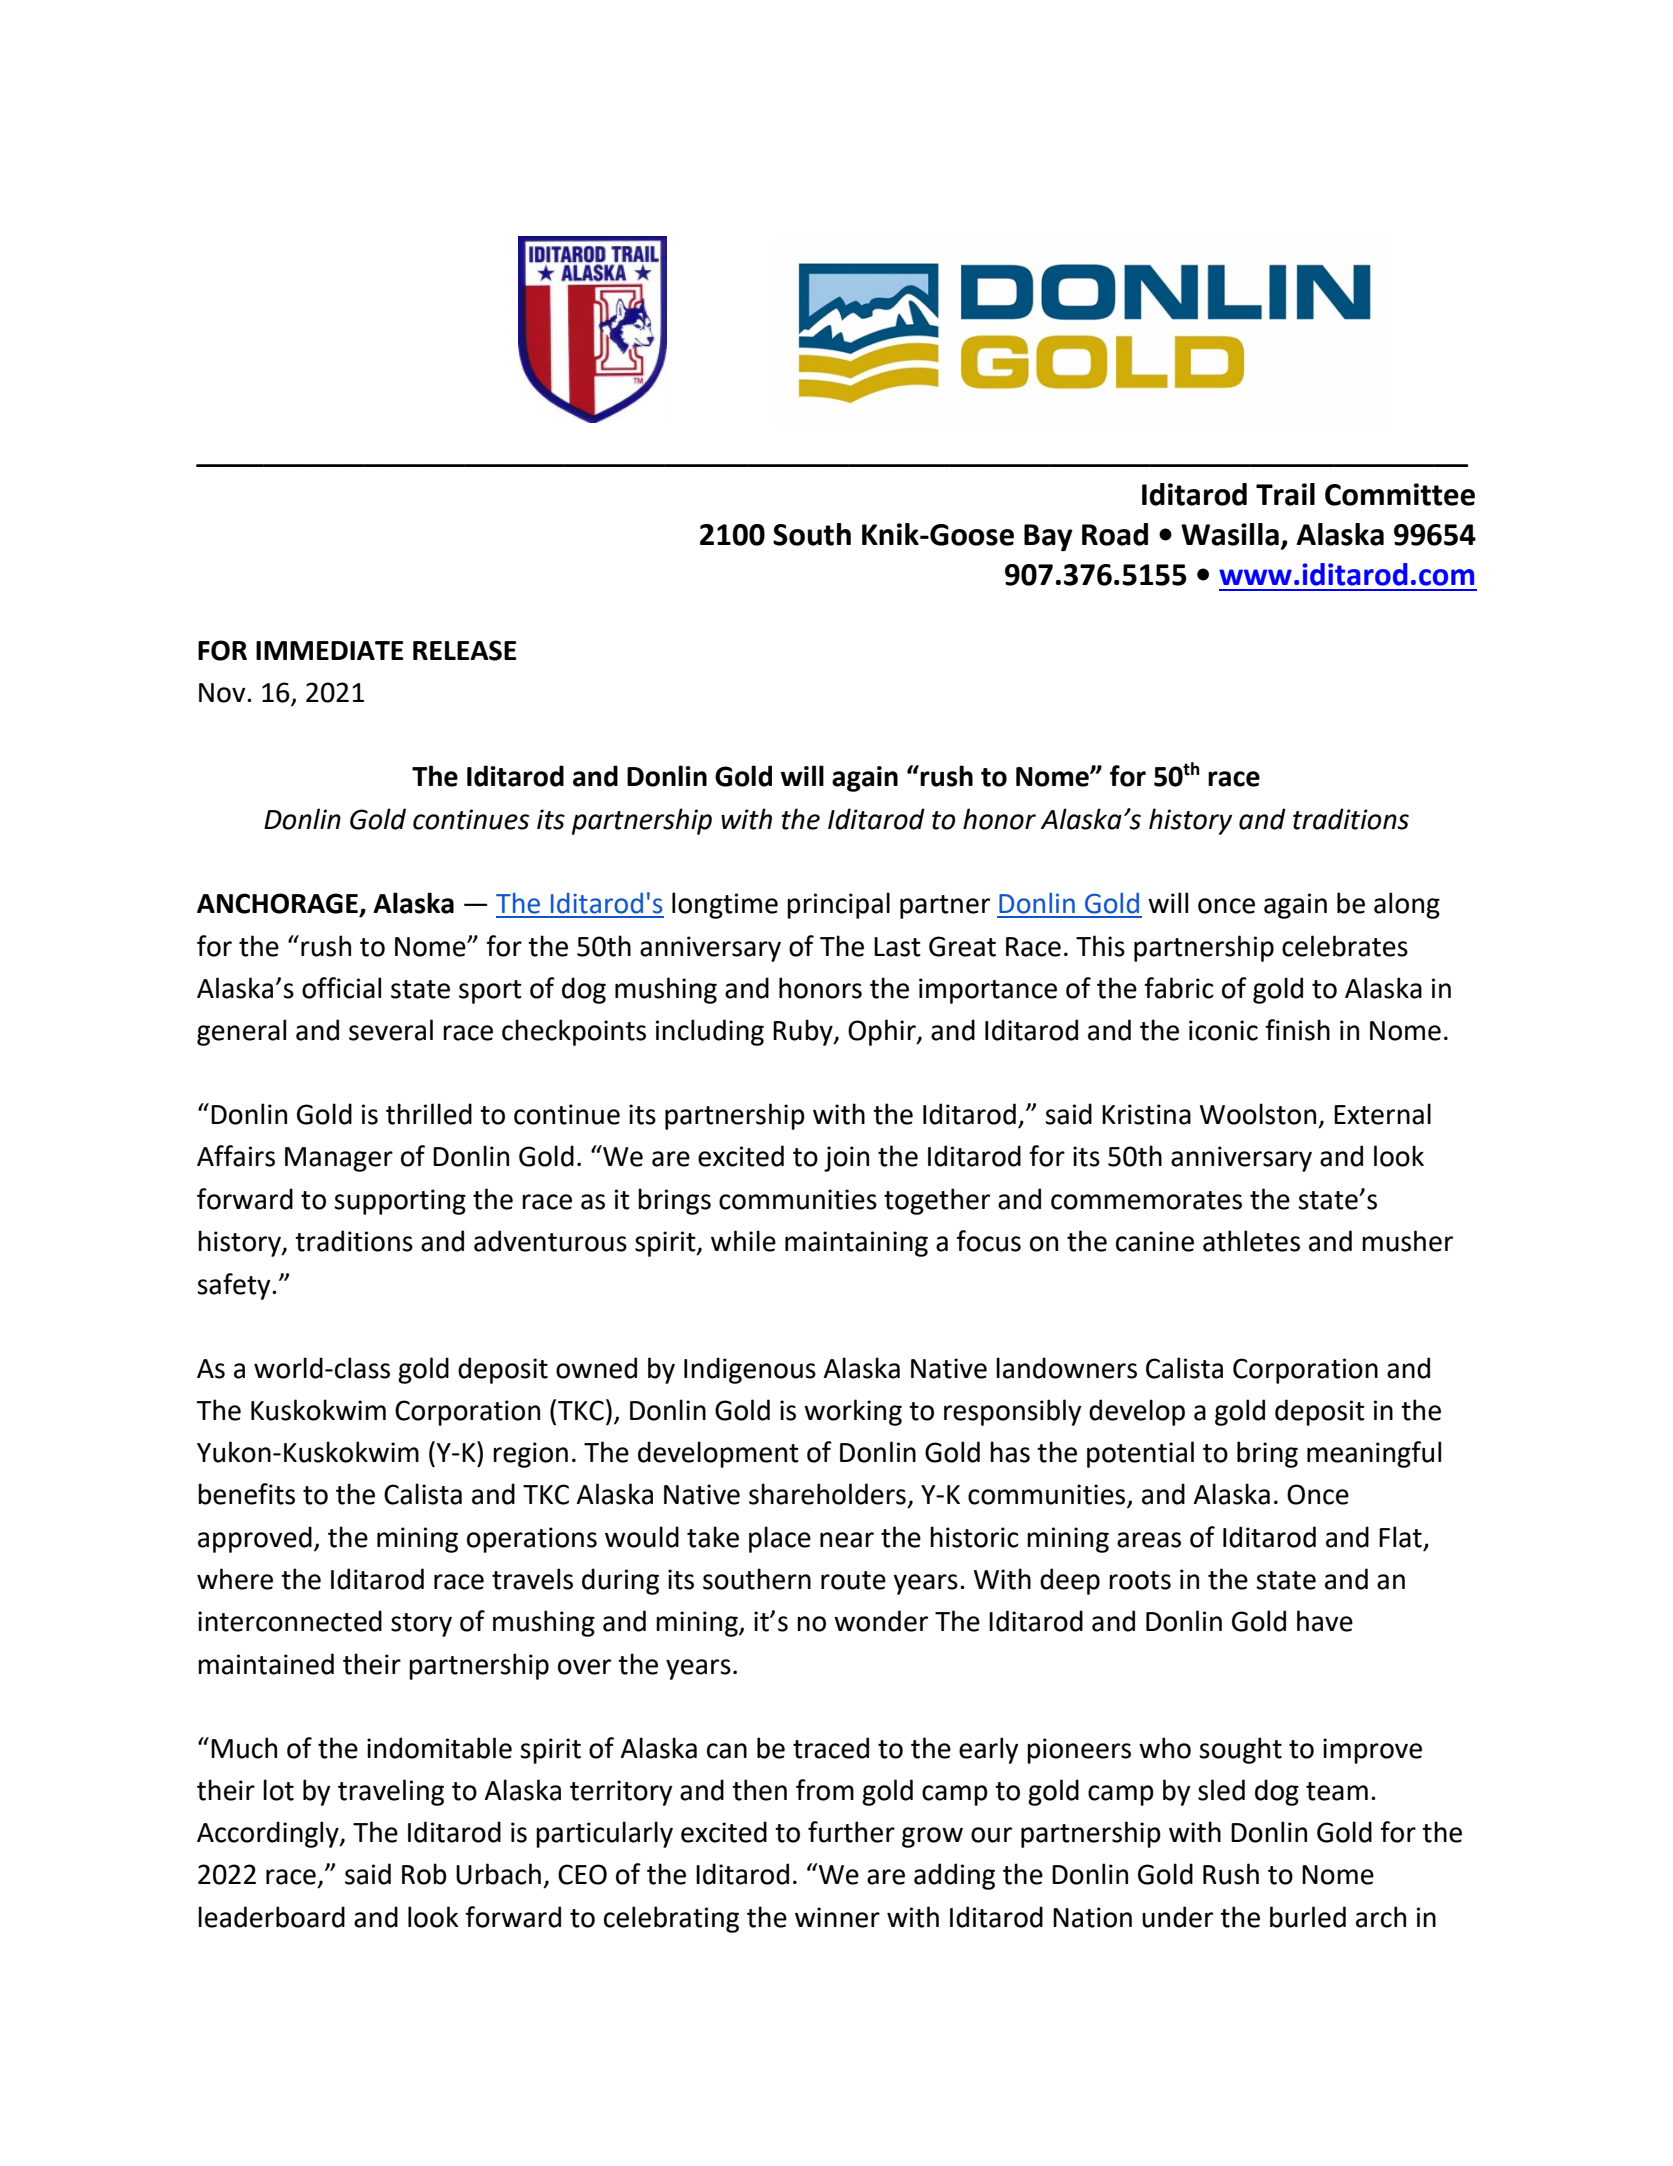 This image has height=2166, width=1673. I want to click on meaningful, so click(1374, 1454).
